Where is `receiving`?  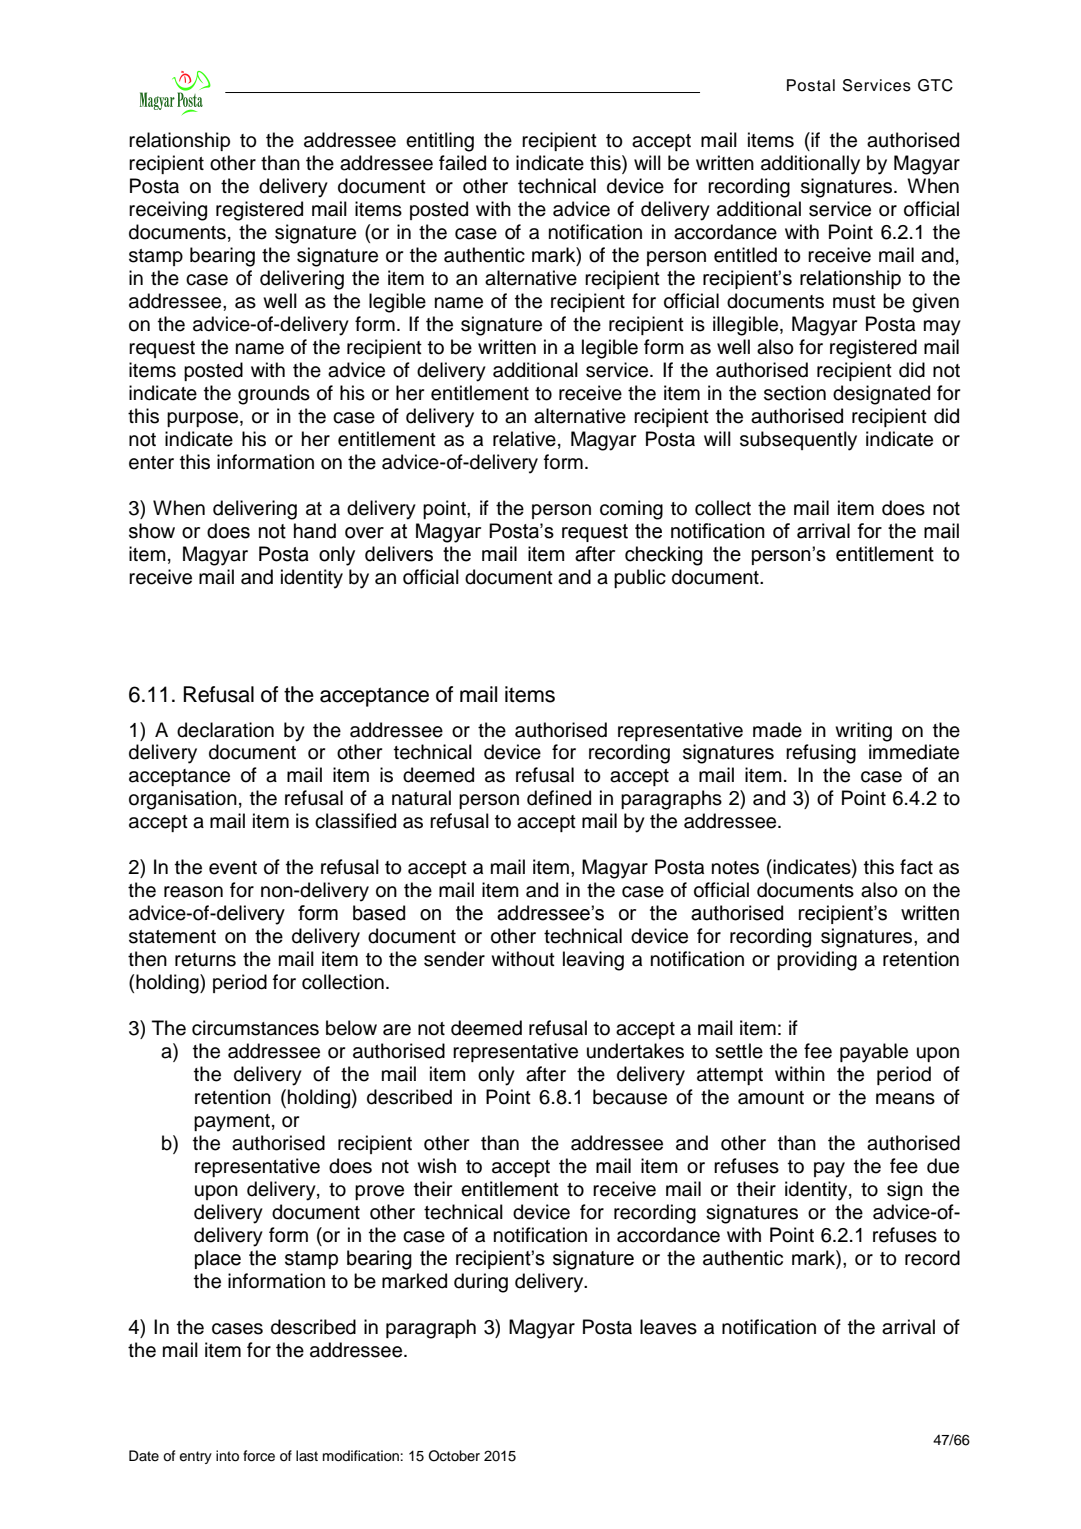 receiving is located at coordinates (168, 211).
